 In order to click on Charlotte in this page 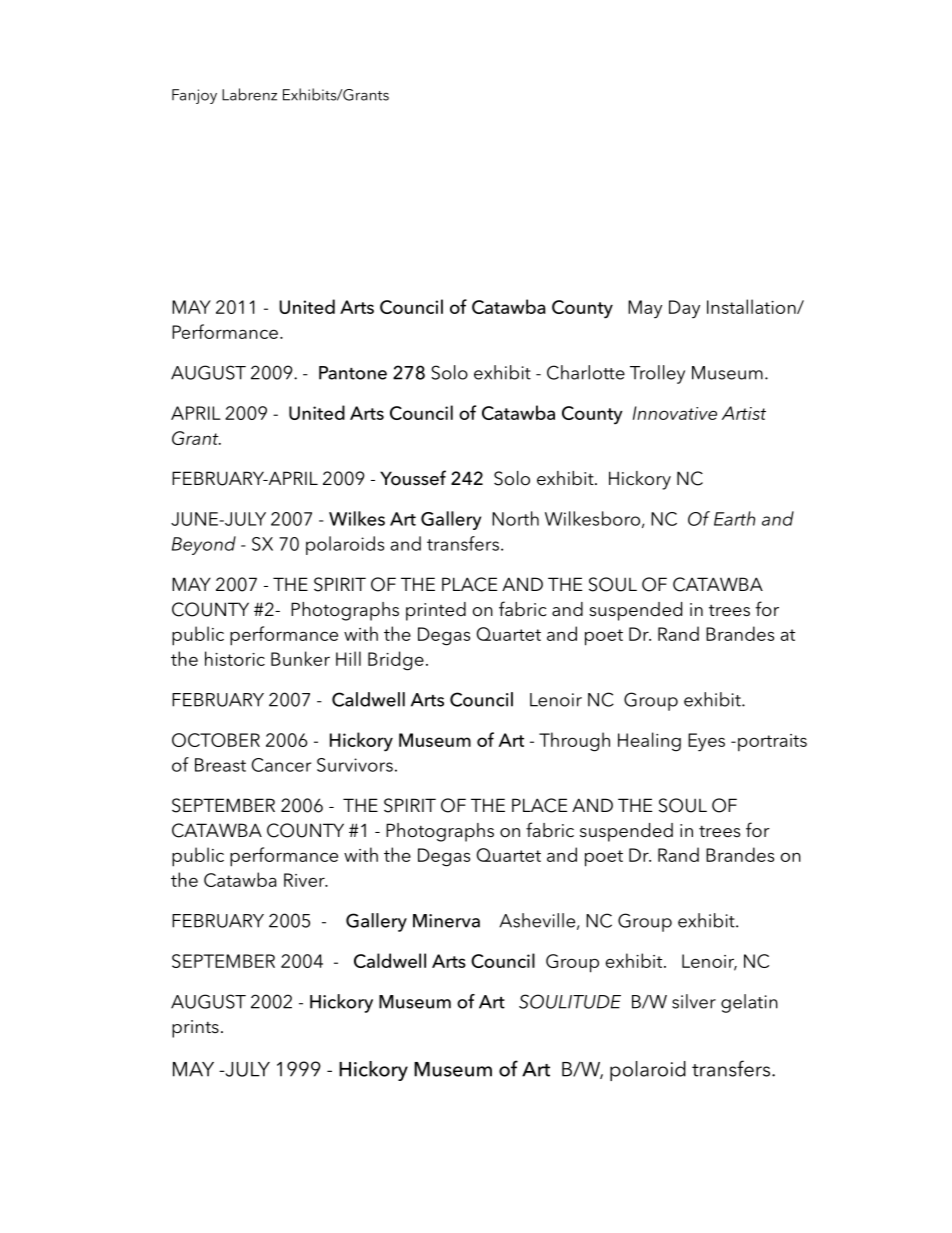, I will do `click(586, 372)`.
